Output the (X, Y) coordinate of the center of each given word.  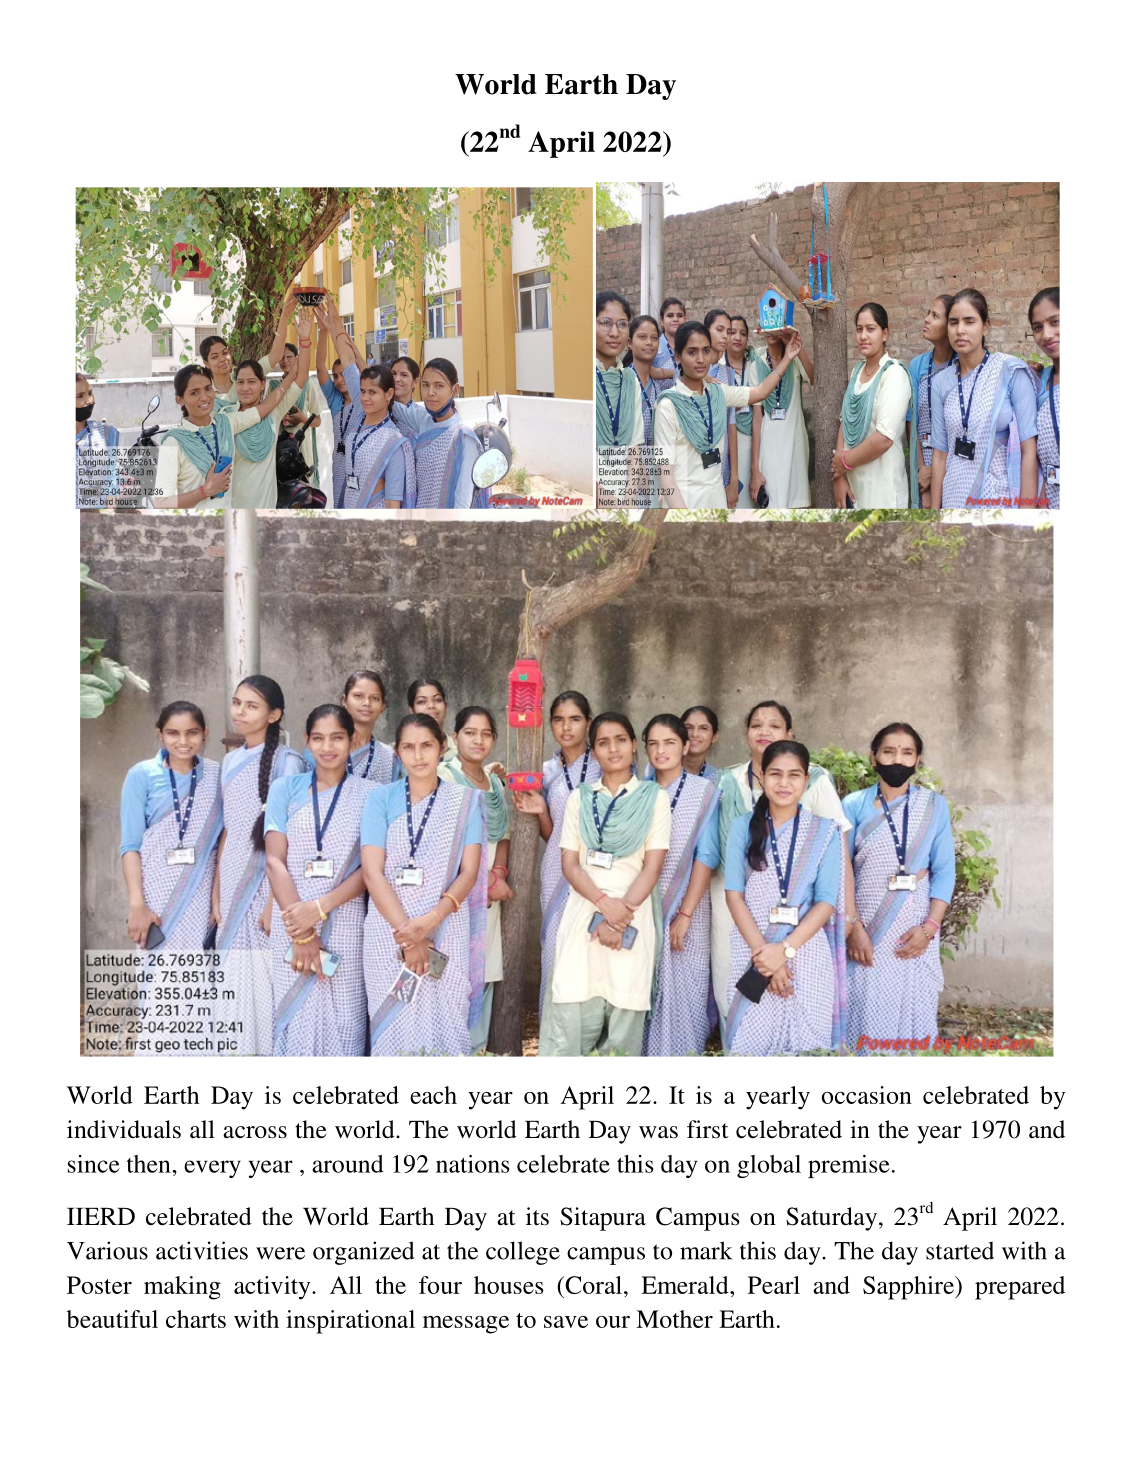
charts (196, 1319)
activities (202, 1250)
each (433, 1095)
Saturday (833, 1219)
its (537, 1216)
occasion (867, 1095)
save (566, 1322)
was (658, 1132)
